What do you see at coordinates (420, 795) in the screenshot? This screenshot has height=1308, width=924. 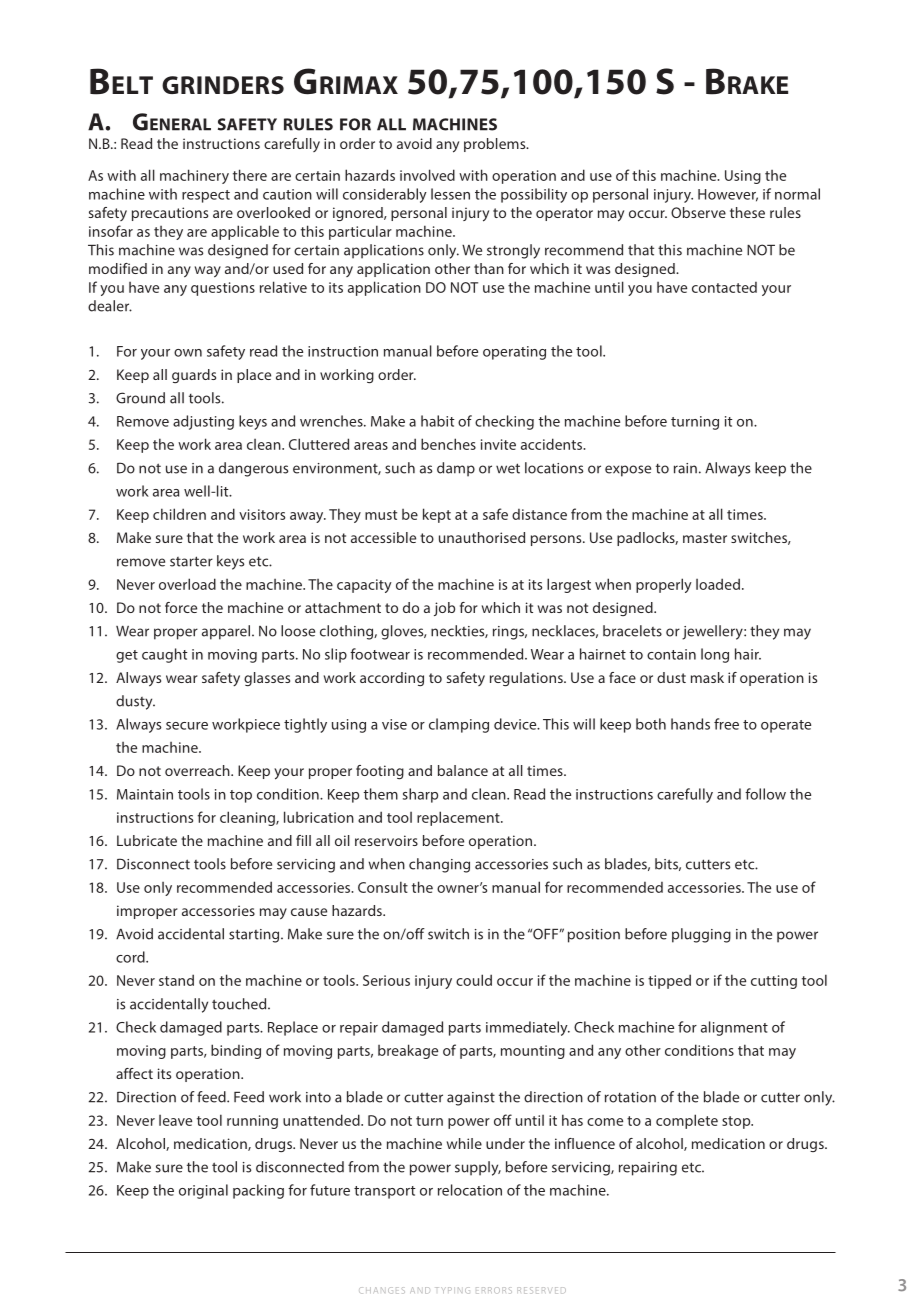 I see `sharp` at bounding box center [420, 795].
